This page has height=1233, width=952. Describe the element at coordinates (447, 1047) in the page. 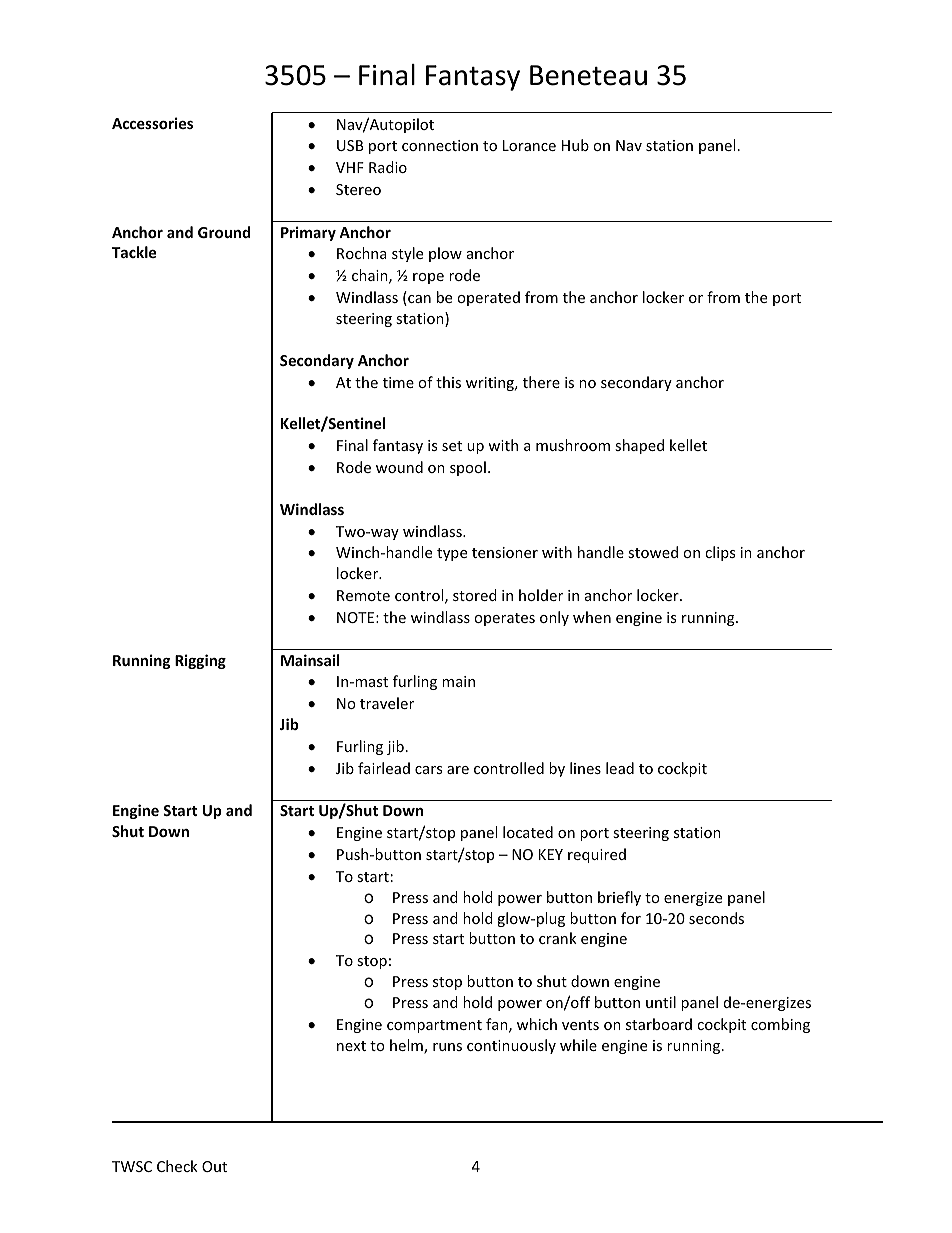

I see `runs` at that location.
